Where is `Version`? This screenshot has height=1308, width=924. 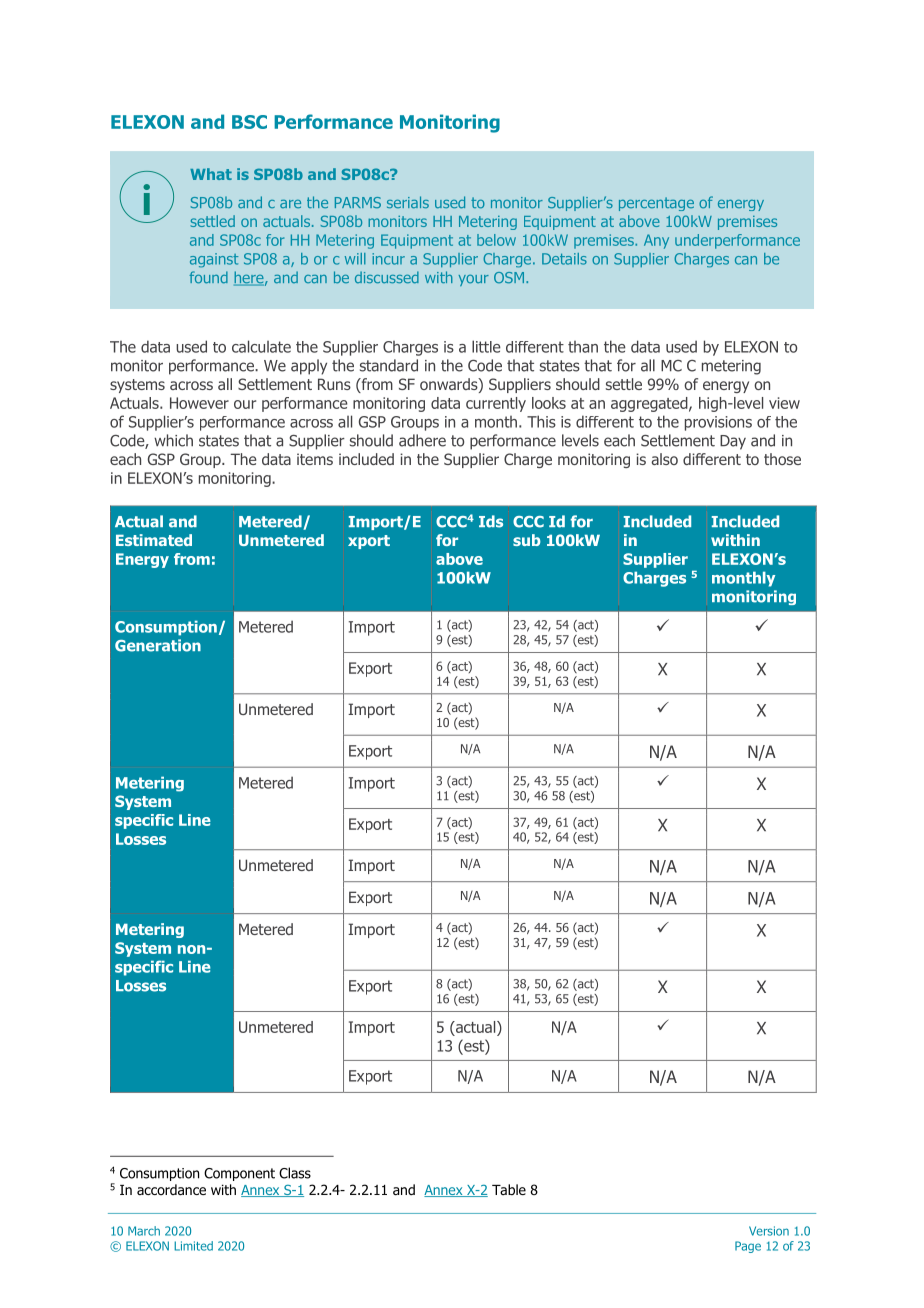
Version is located at coordinates (769, 1231).
